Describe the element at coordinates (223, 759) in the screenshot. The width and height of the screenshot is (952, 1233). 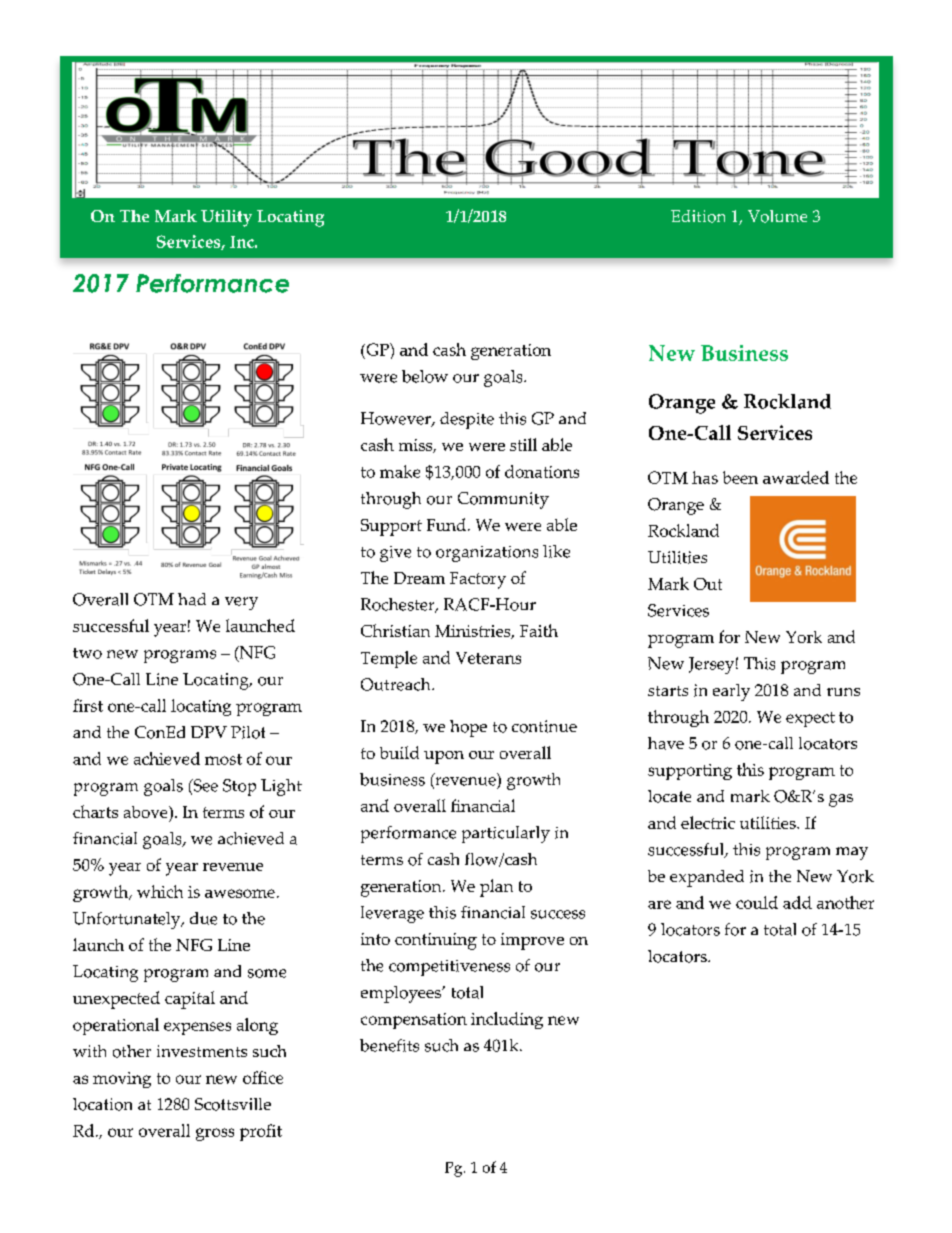
I see `most` at that location.
